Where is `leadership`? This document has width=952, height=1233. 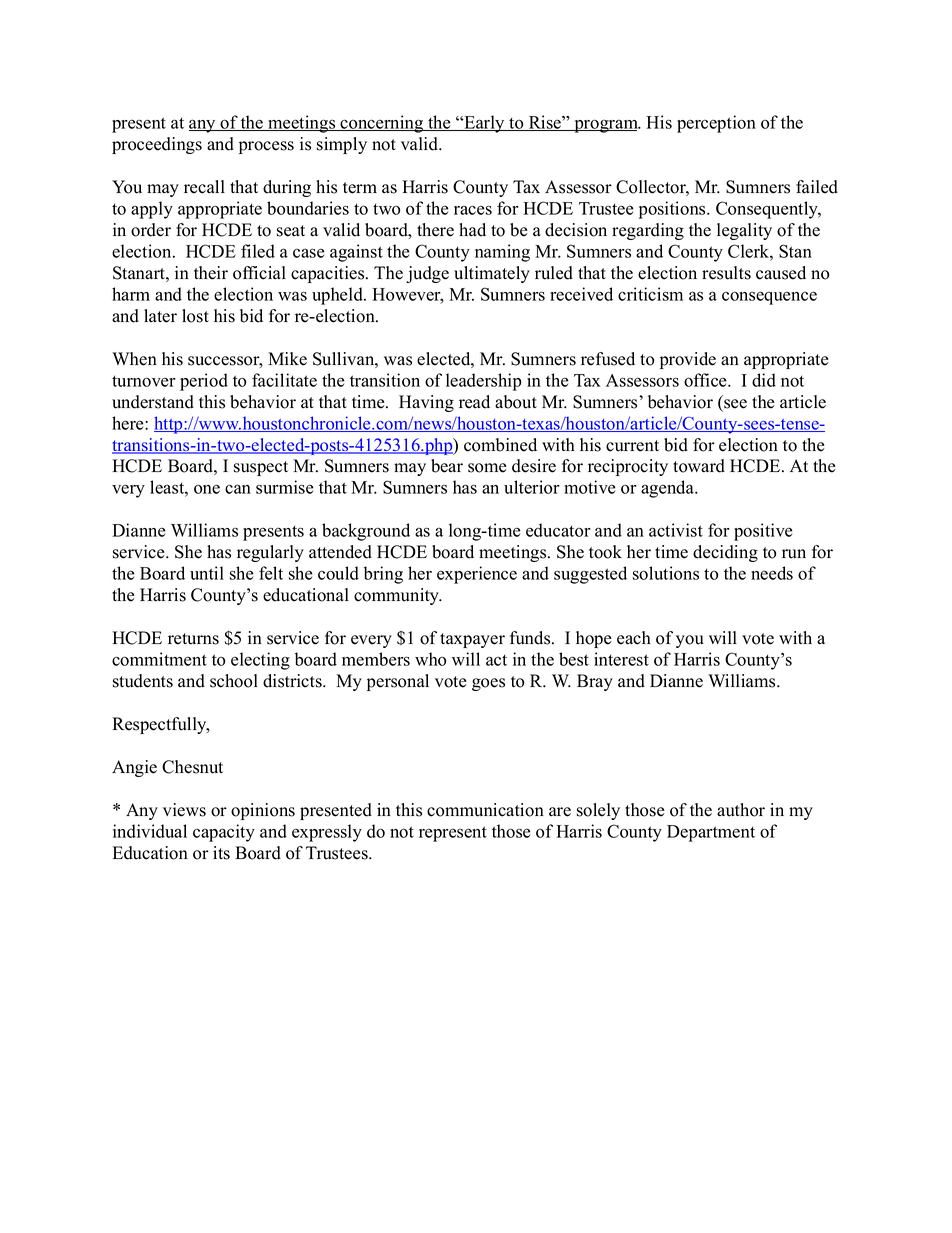
leadership is located at coordinates (483, 382).
